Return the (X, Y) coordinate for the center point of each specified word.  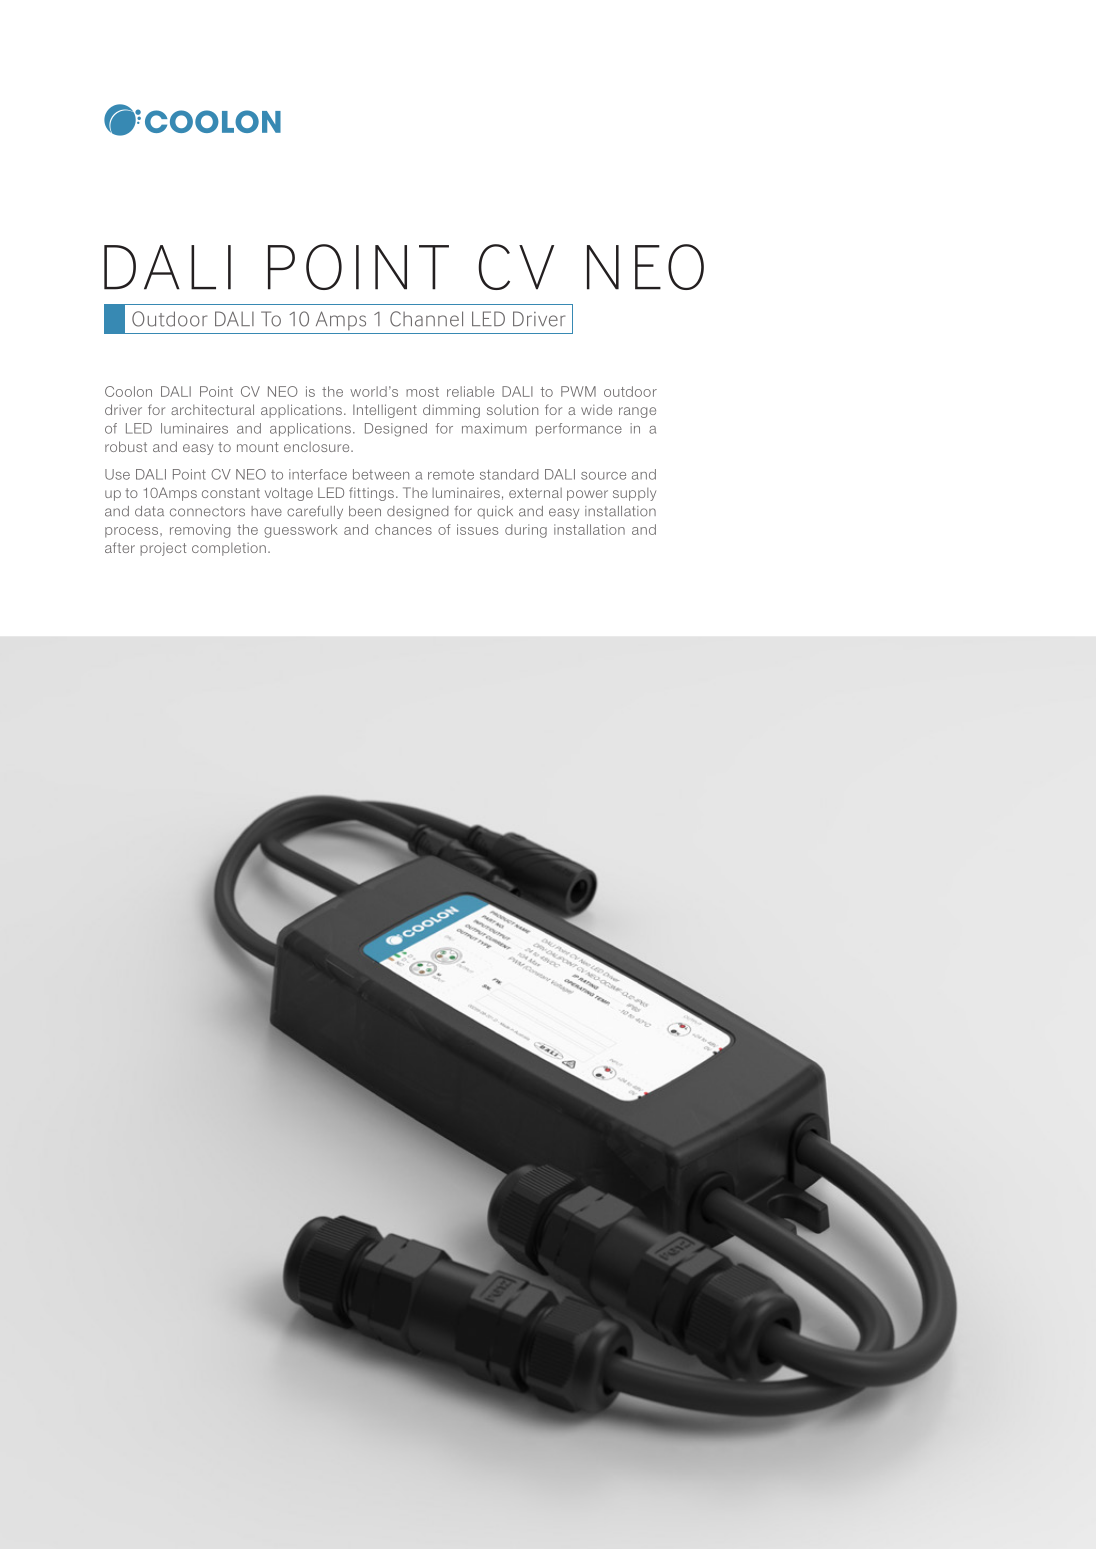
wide (596, 410)
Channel (426, 319)
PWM (578, 391)
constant (231, 493)
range (637, 412)
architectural (212, 409)
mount (257, 447)
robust (126, 446)
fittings (371, 494)
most (422, 392)
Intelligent (385, 411)
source (603, 476)
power (587, 495)
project (163, 549)
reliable (470, 391)
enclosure (318, 447)
